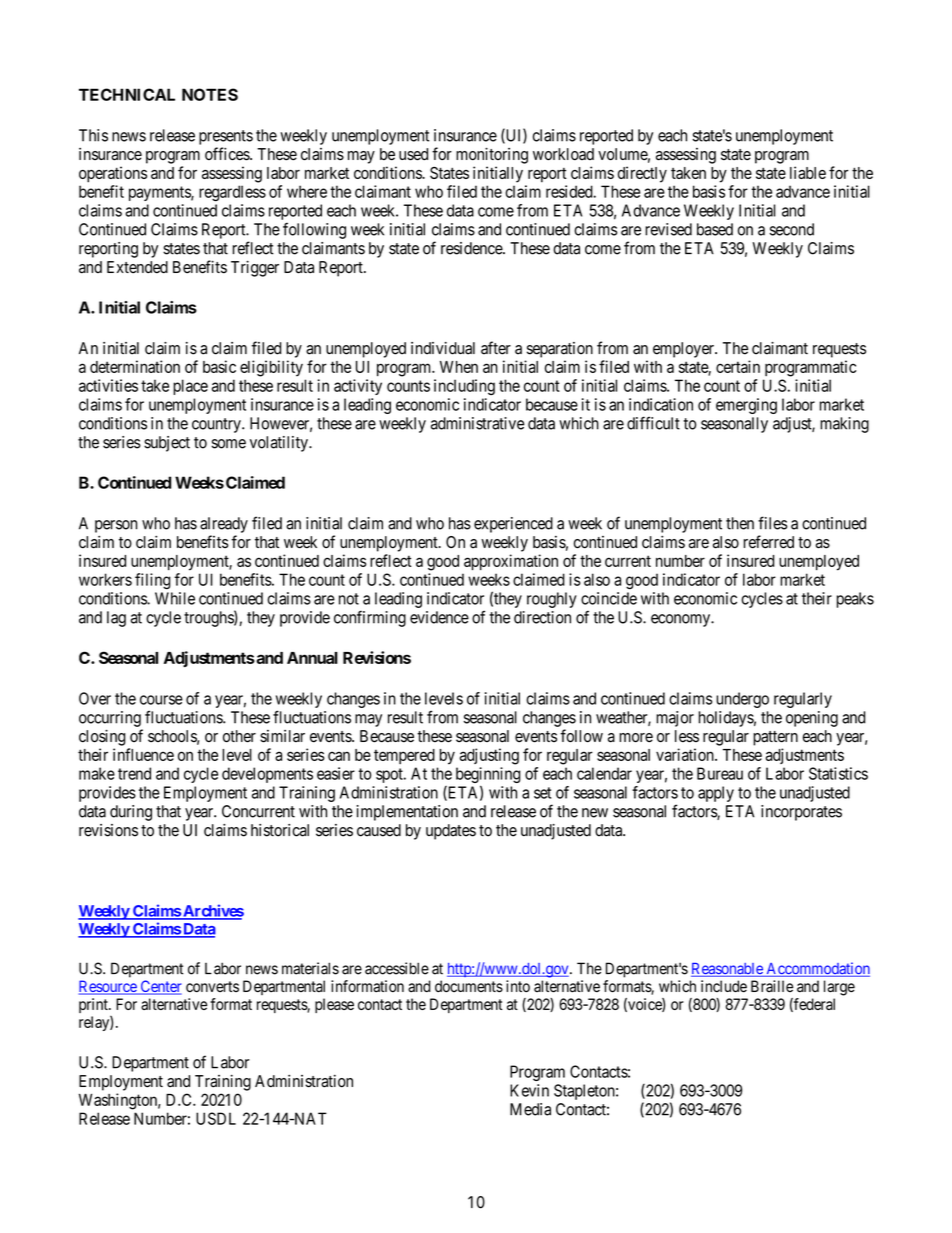 The height and width of the screenshot is (1233, 952). I want to click on liable, so click(808, 172).
